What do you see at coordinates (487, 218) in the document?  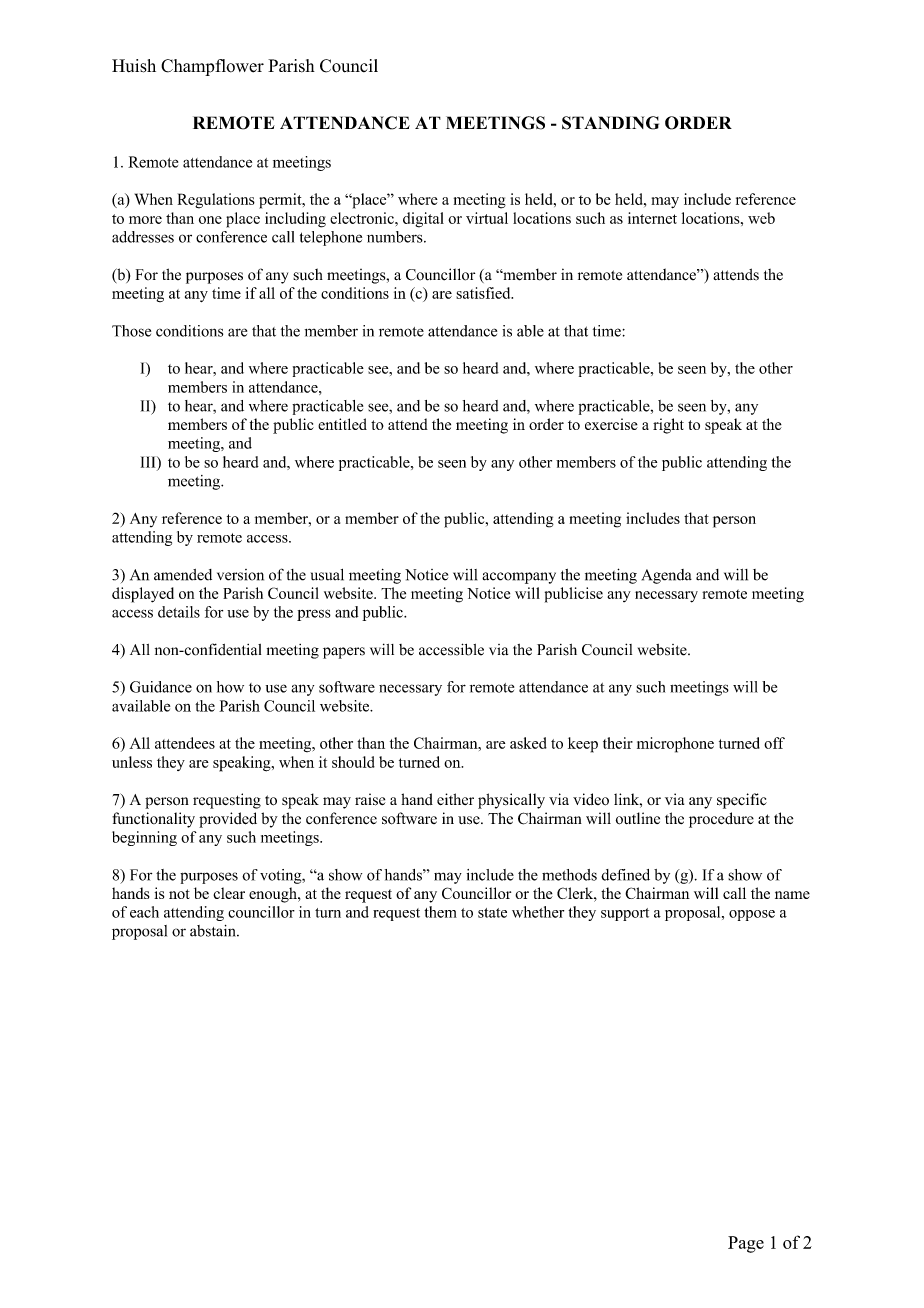 I see `virtual` at bounding box center [487, 218].
